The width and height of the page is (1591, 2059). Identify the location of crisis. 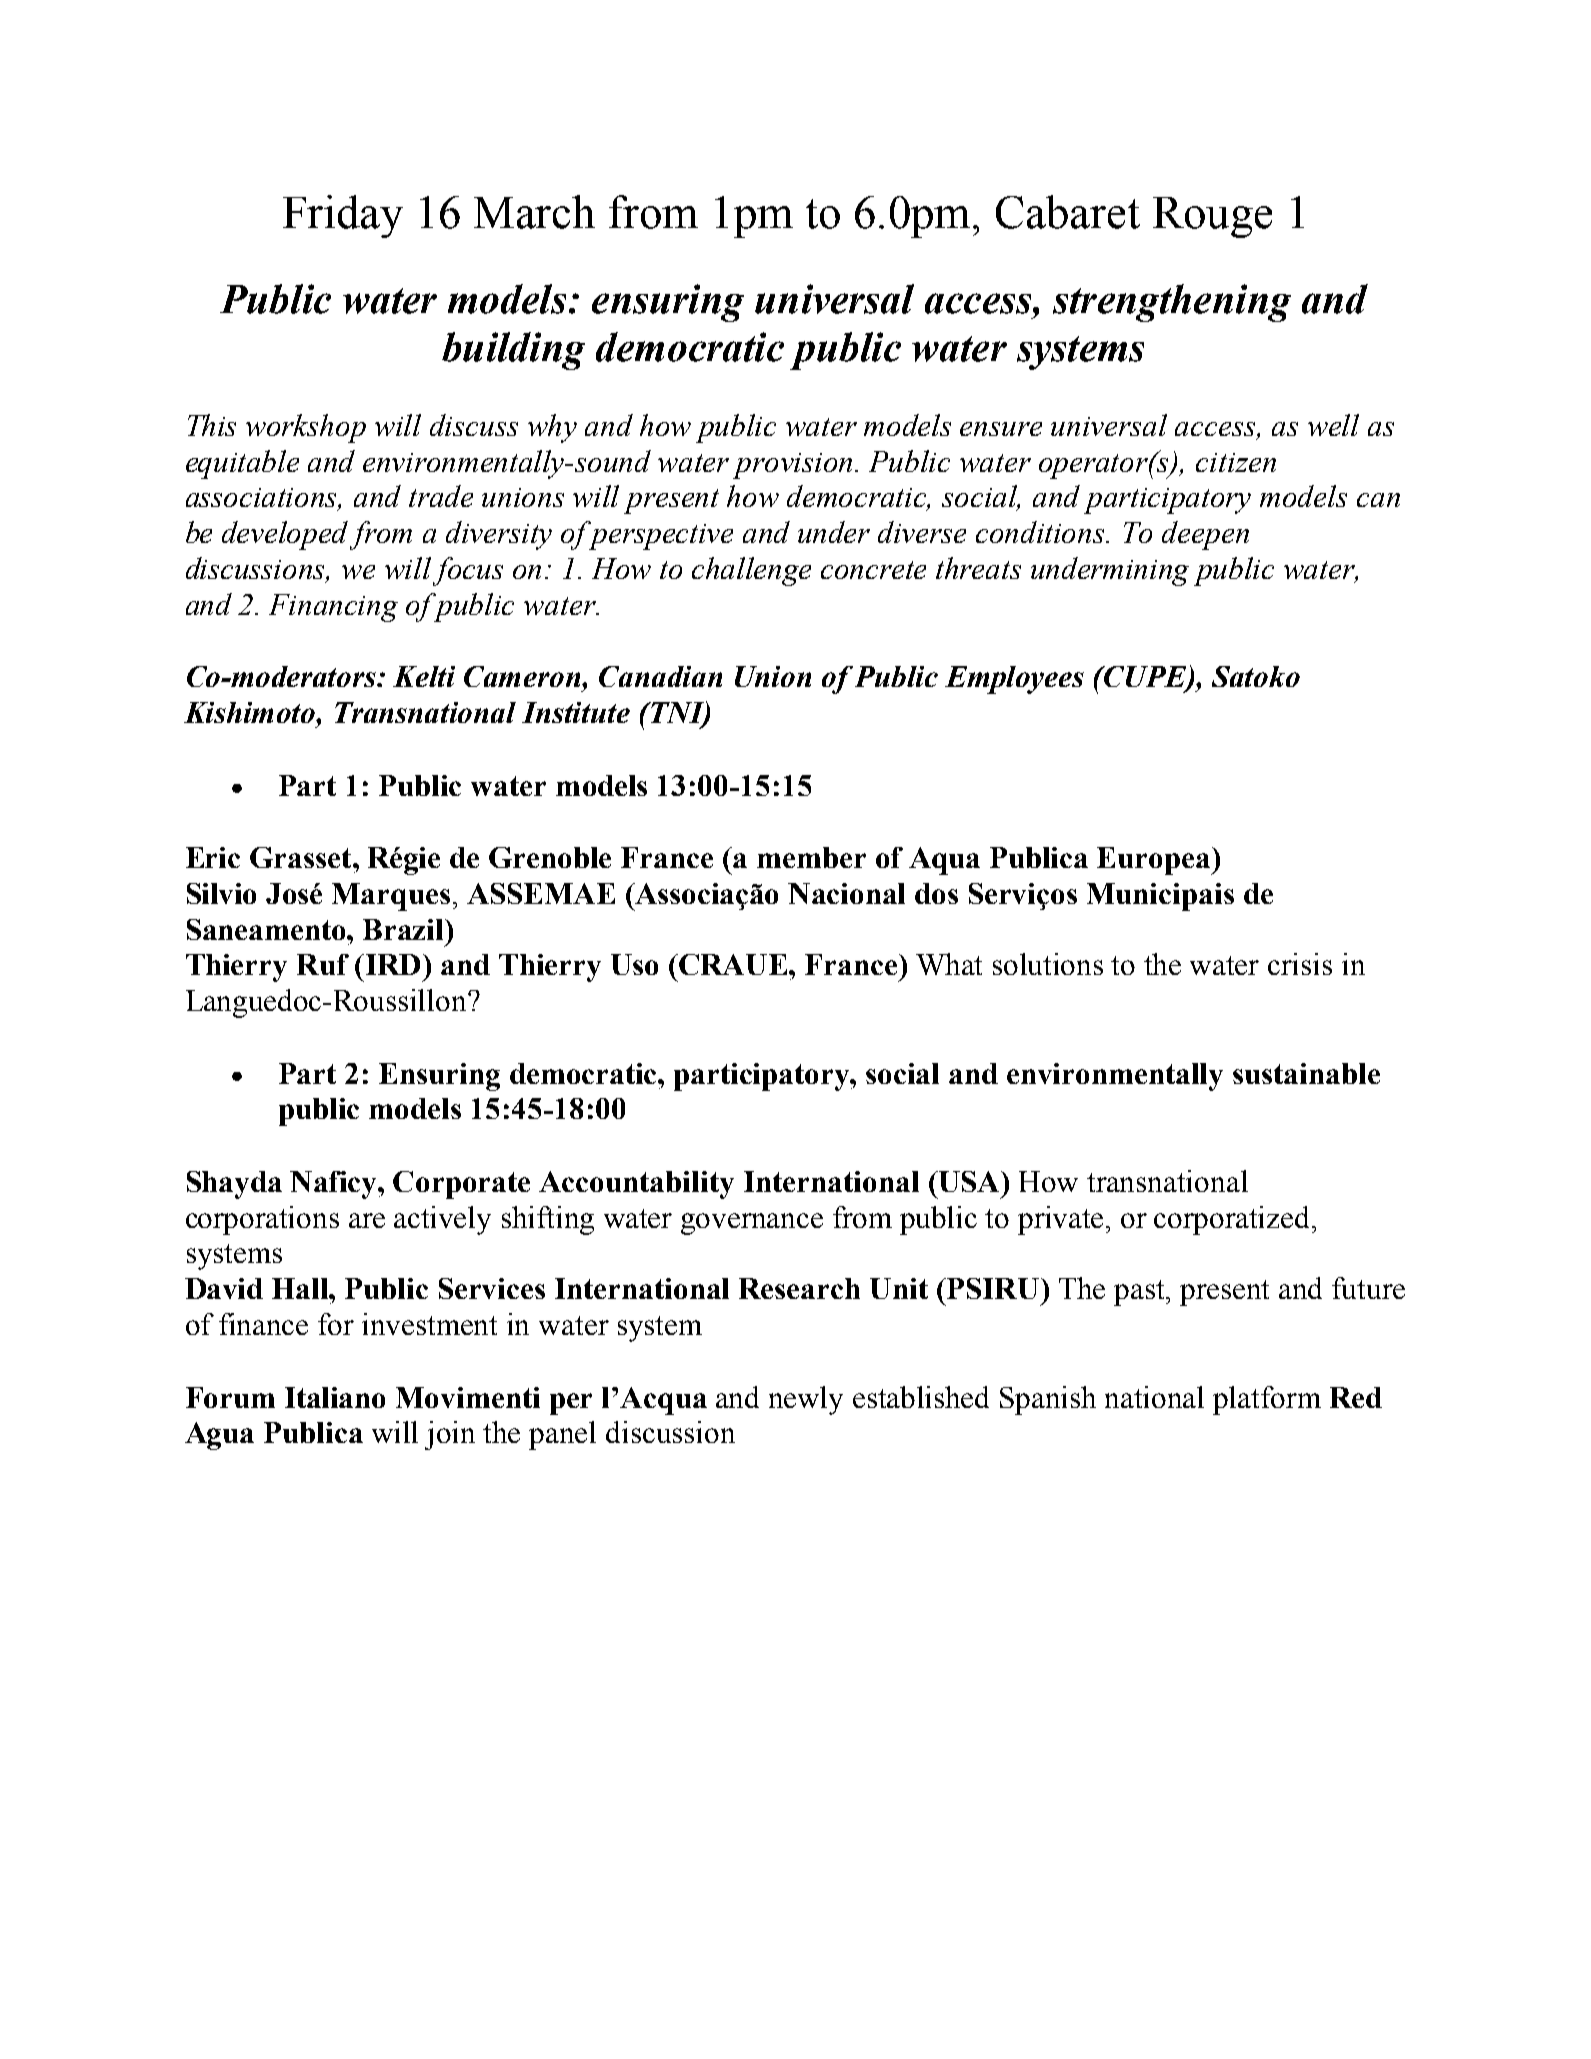
(1300, 964).
